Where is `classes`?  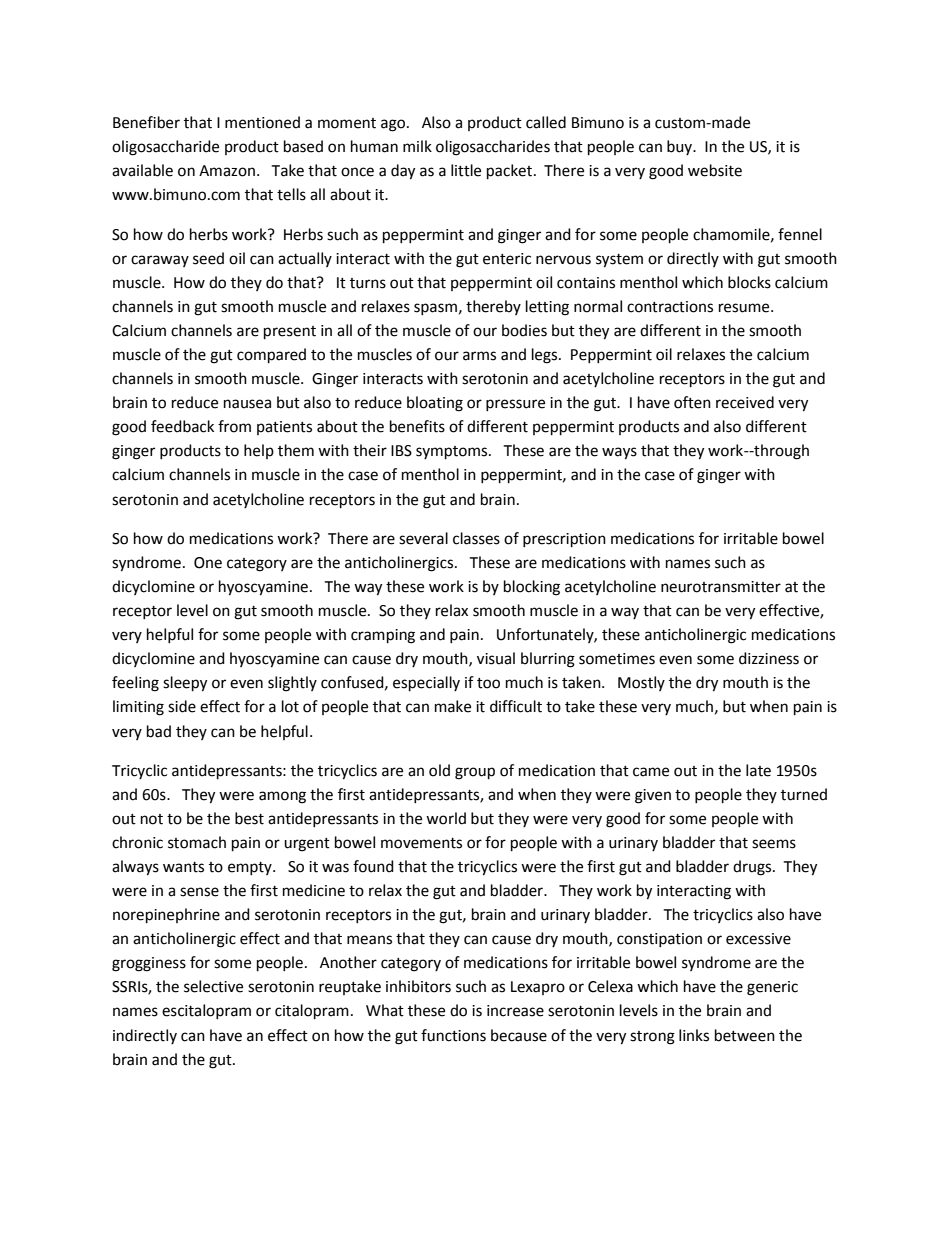
classes is located at coordinates (476, 538).
